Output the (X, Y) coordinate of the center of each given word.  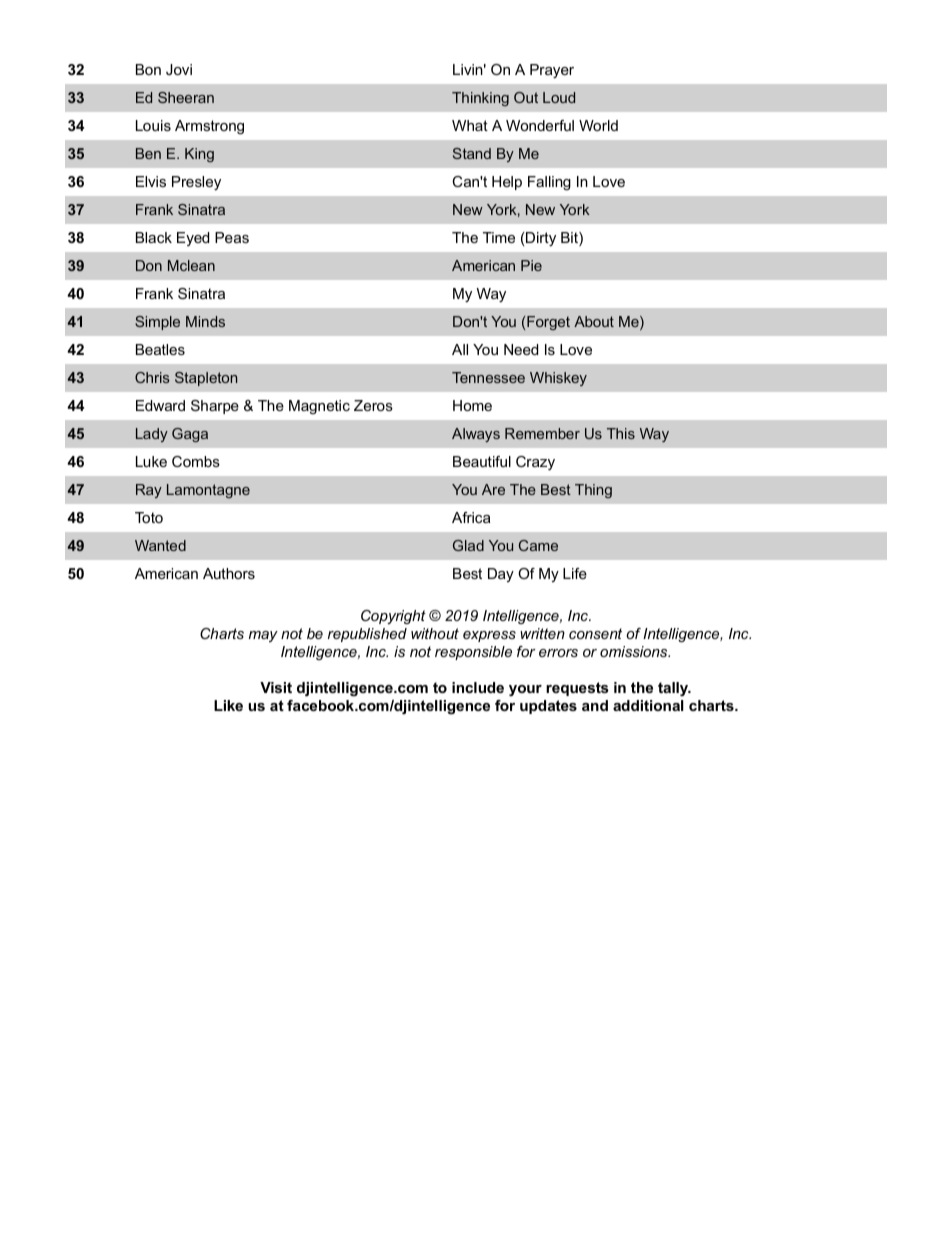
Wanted (160, 545)
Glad (468, 545)
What (470, 125)
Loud (559, 97)
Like (228, 705)
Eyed (193, 239)
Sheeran (186, 97)
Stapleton (206, 379)
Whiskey (558, 379)
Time (499, 237)
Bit (570, 239)
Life (575, 573)
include (478, 687)
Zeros (373, 405)
